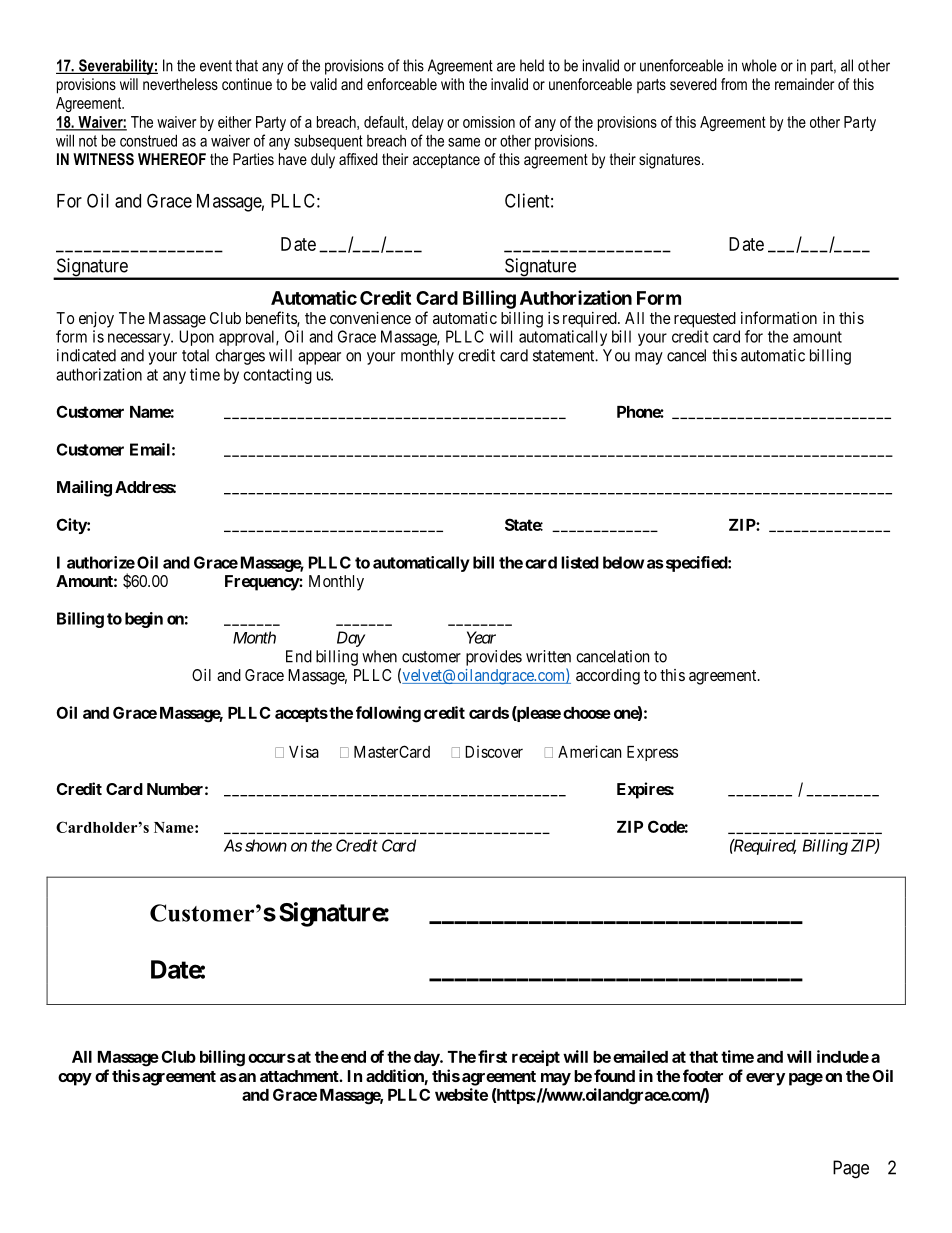 The image size is (952, 1233). I want to click on from, so click(734, 84).
